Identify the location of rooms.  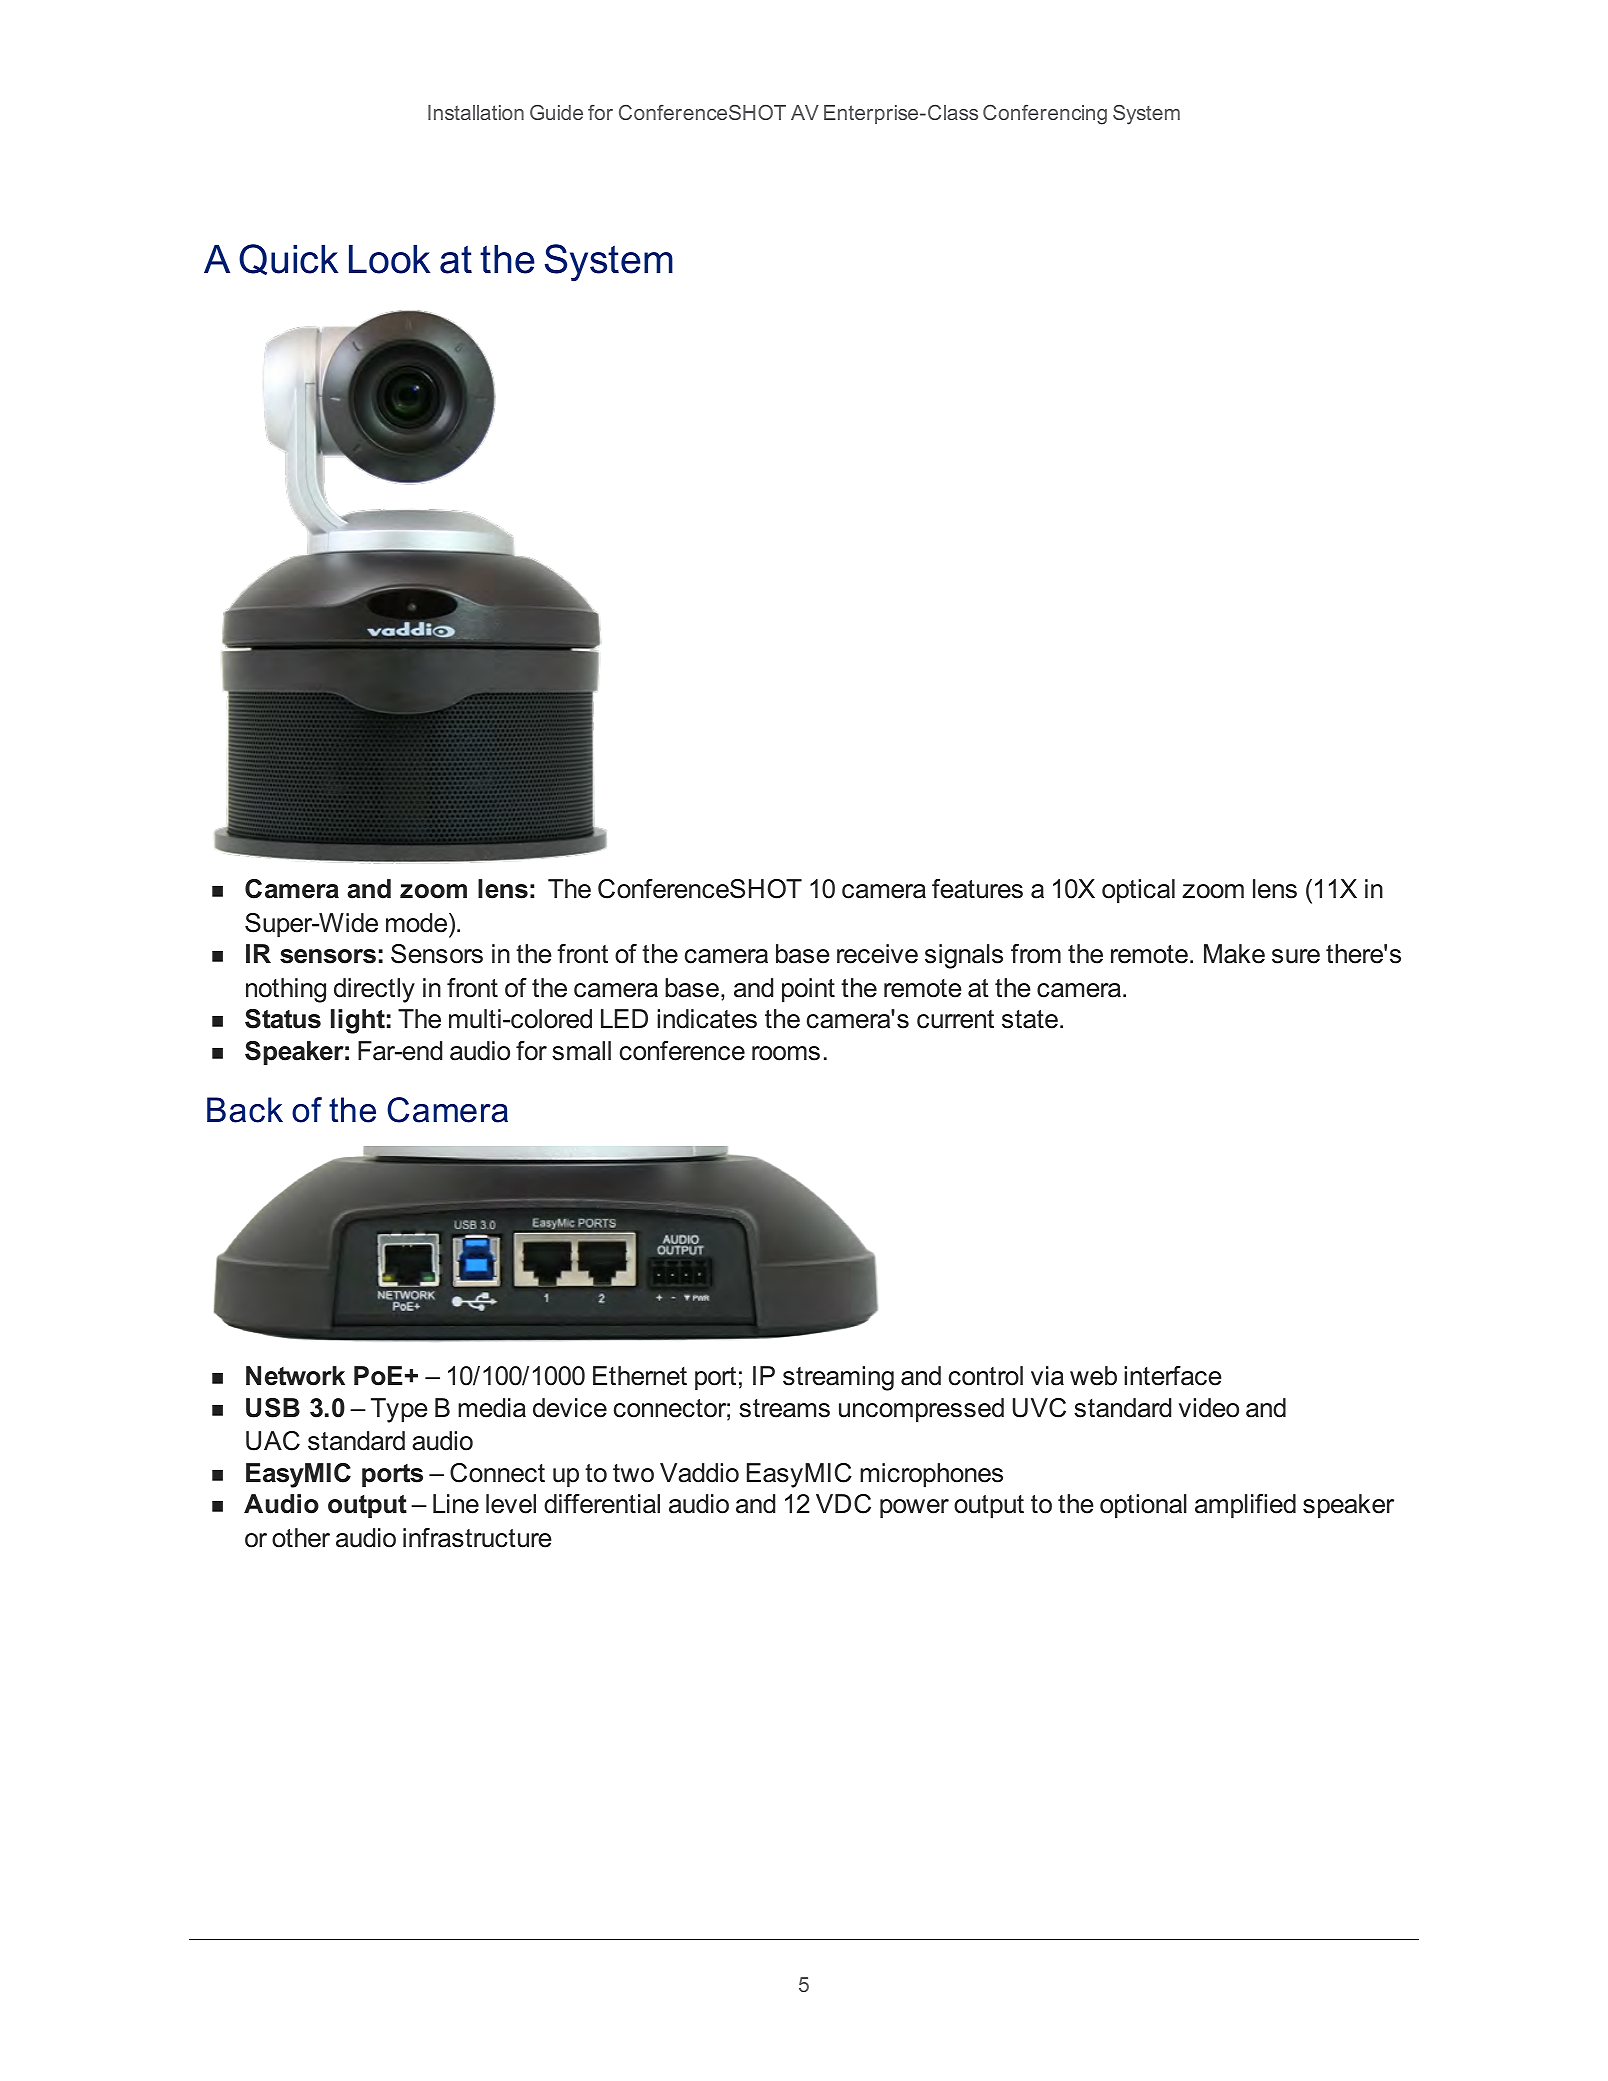
(786, 1053).
